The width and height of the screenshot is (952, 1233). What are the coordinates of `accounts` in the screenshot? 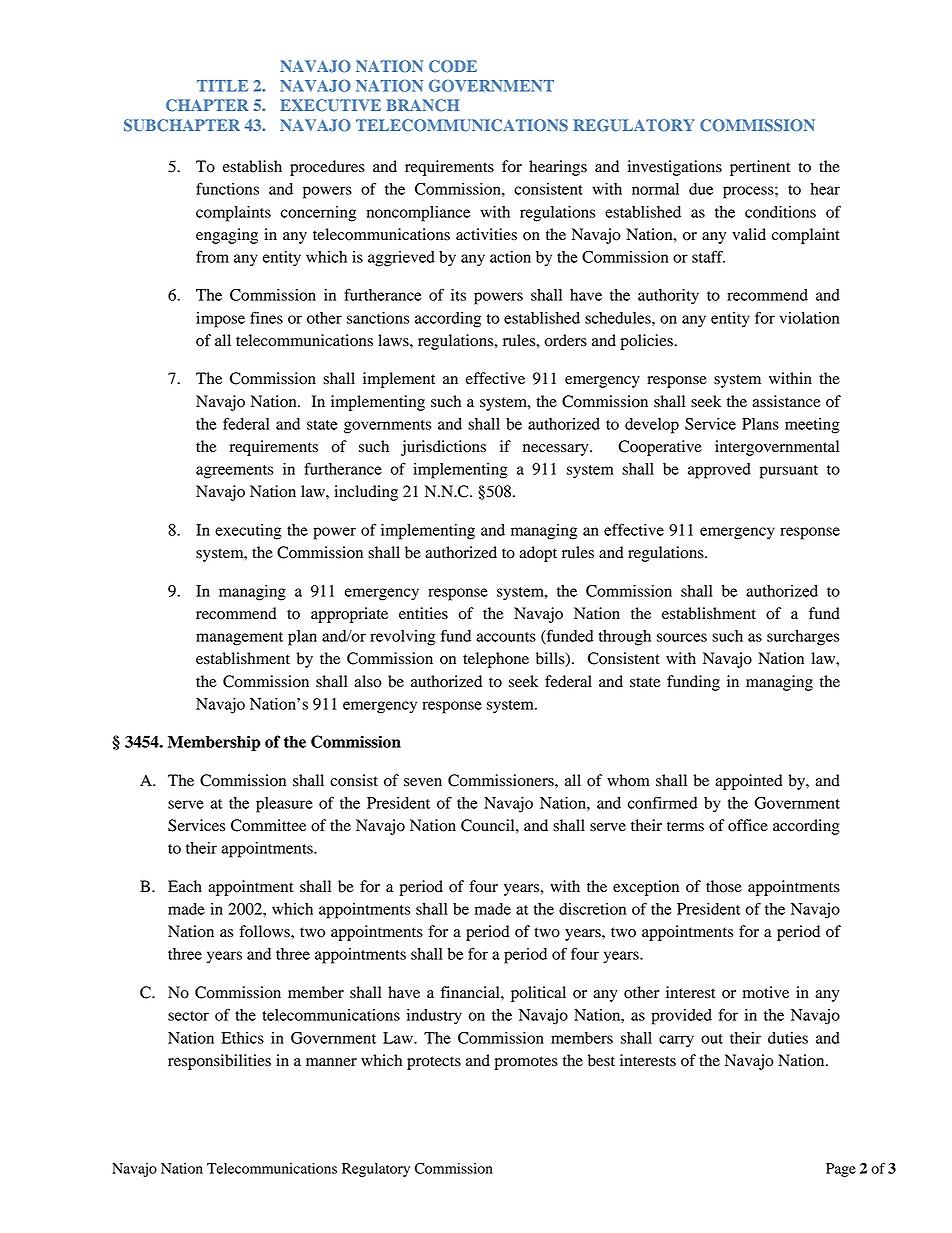 It's located at (506, 637).
